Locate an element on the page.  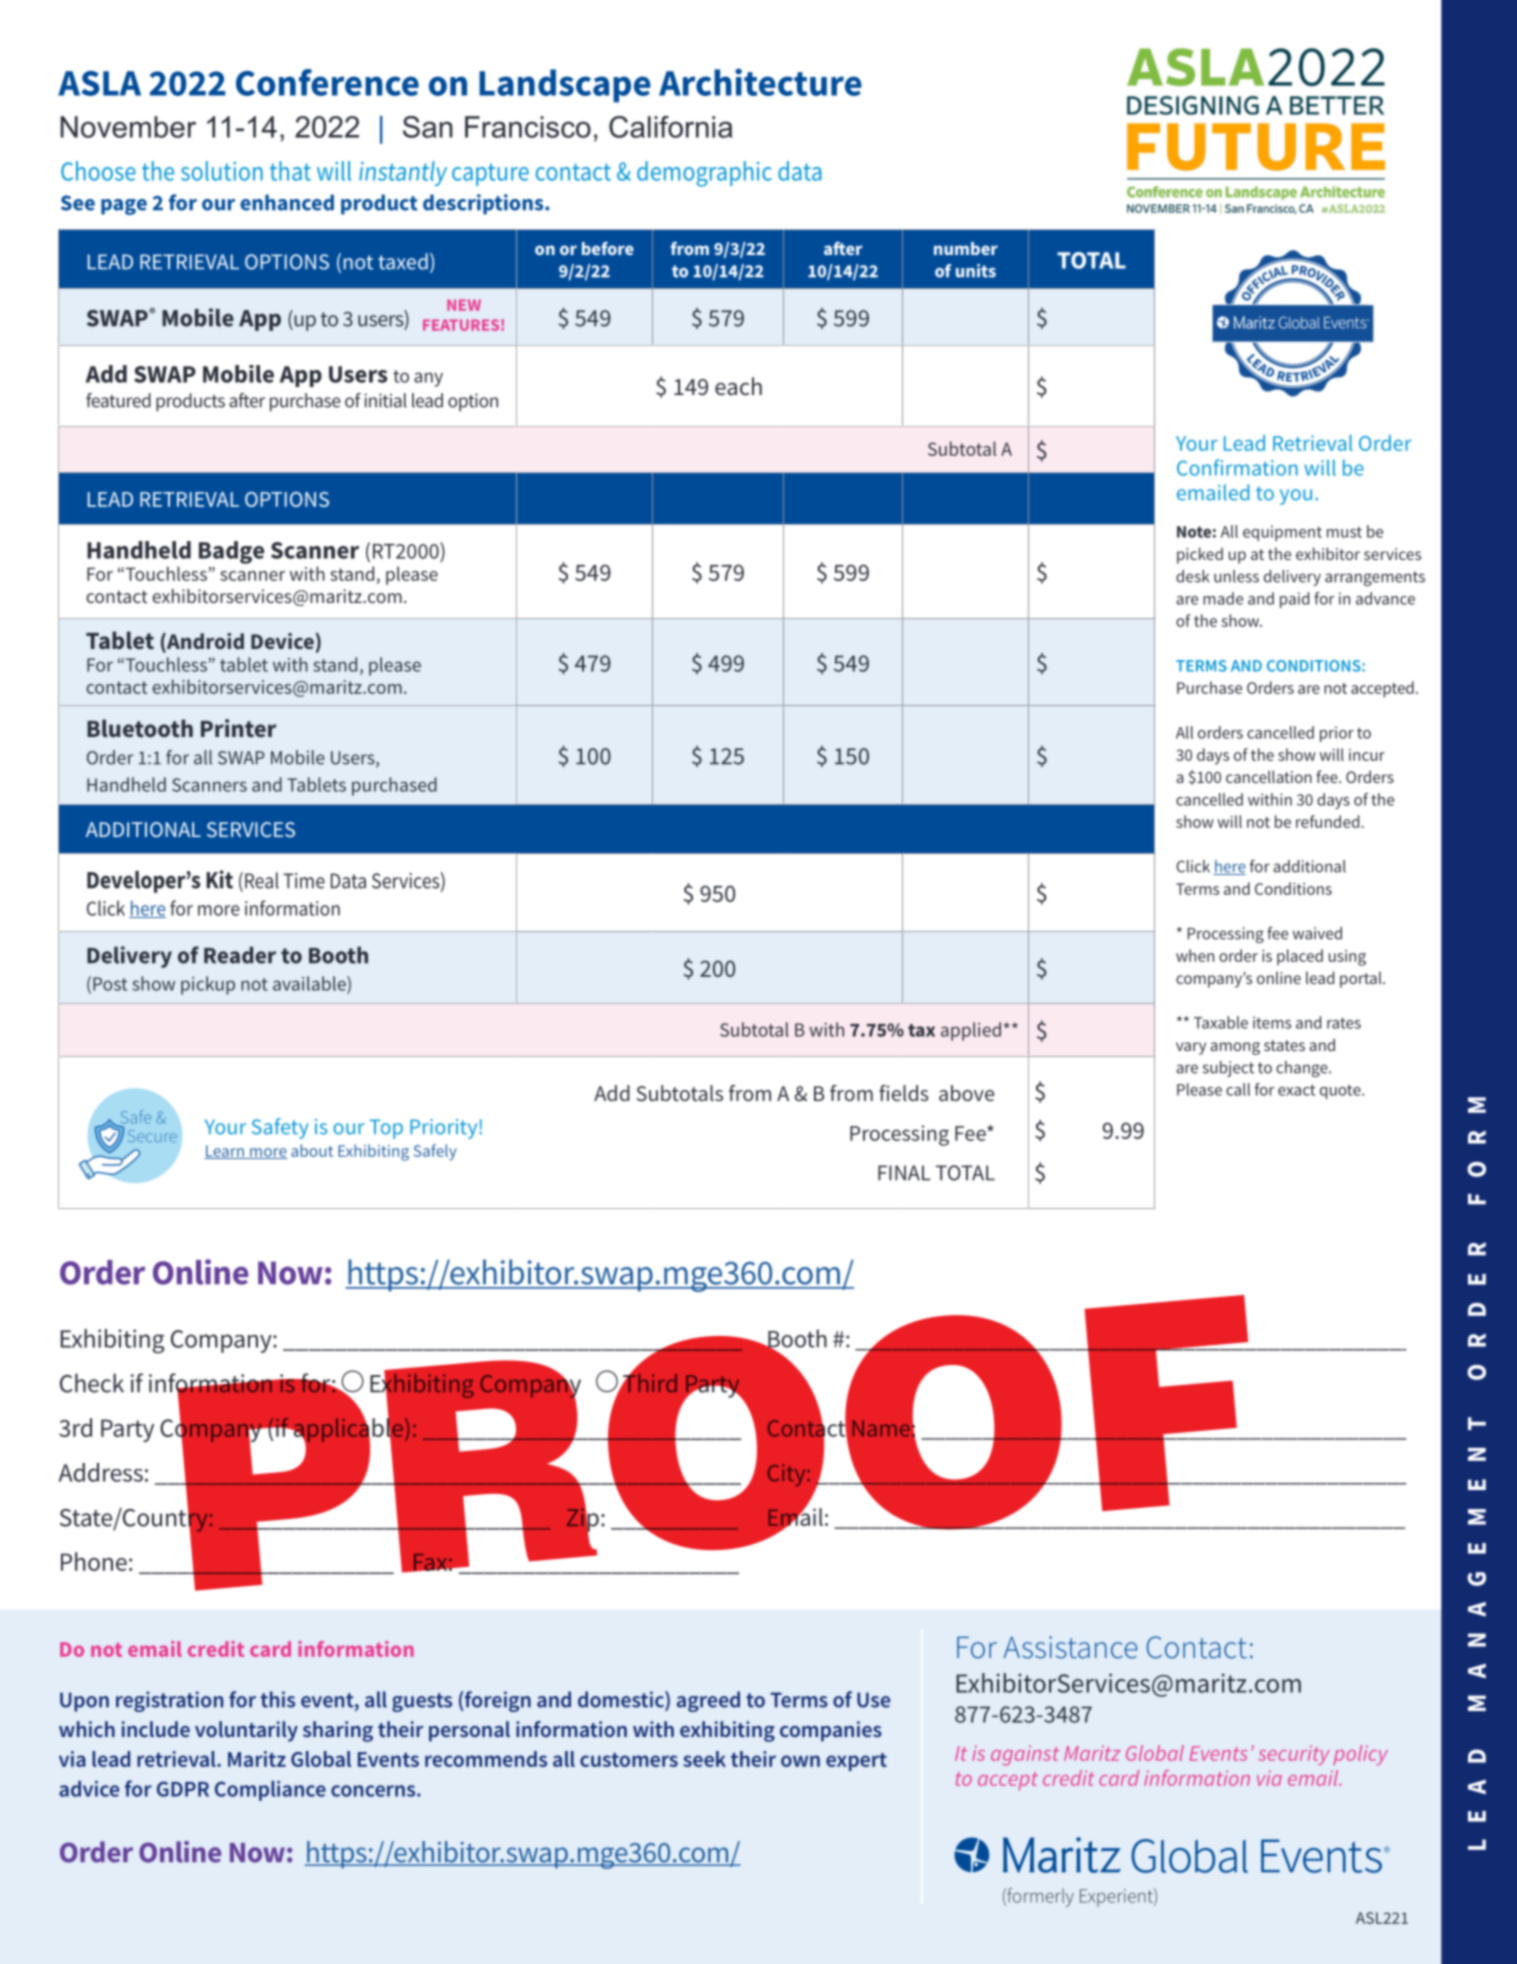
solution is located at coordinates (222, 171).
